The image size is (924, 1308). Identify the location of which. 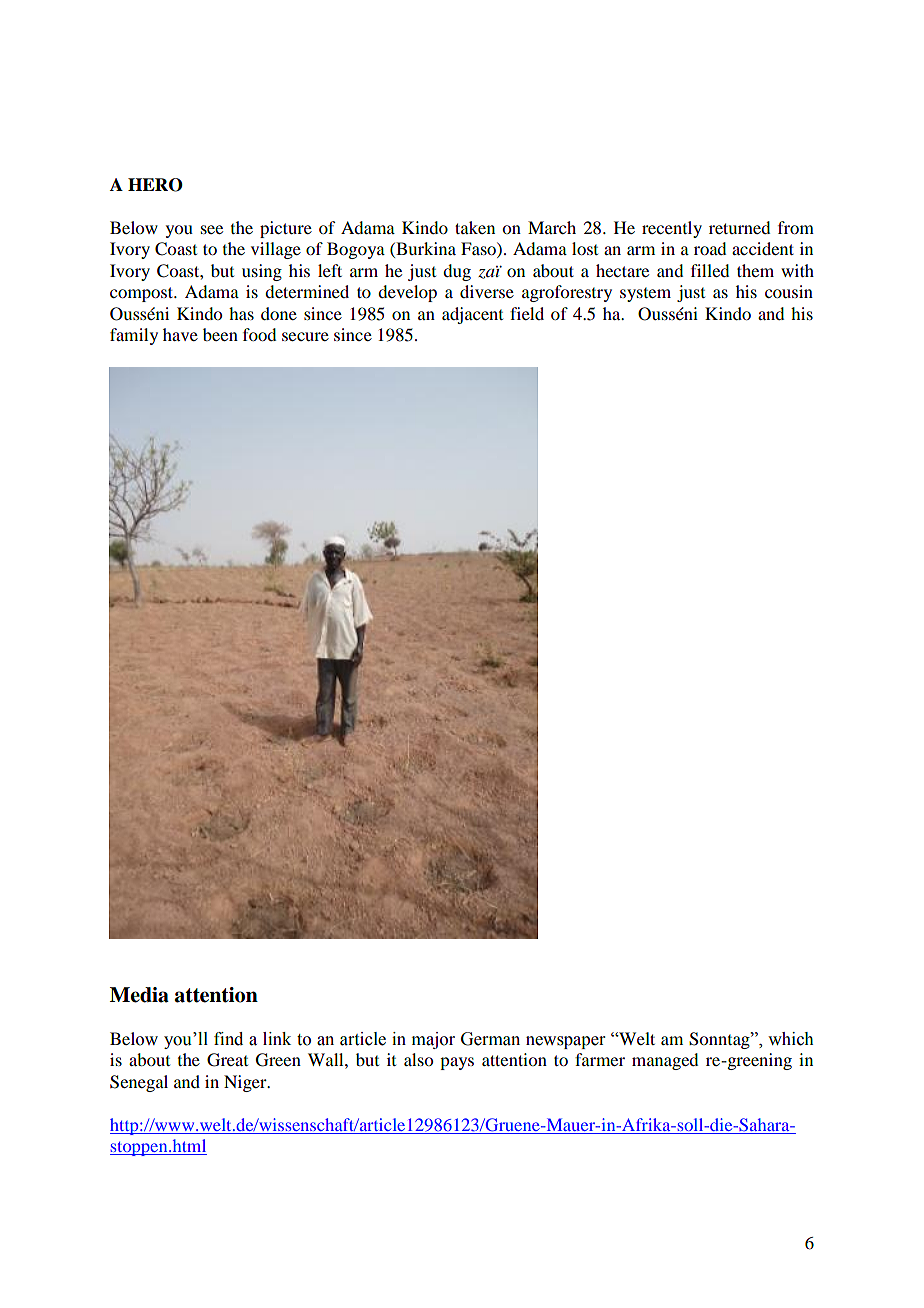
(791, 1039).
